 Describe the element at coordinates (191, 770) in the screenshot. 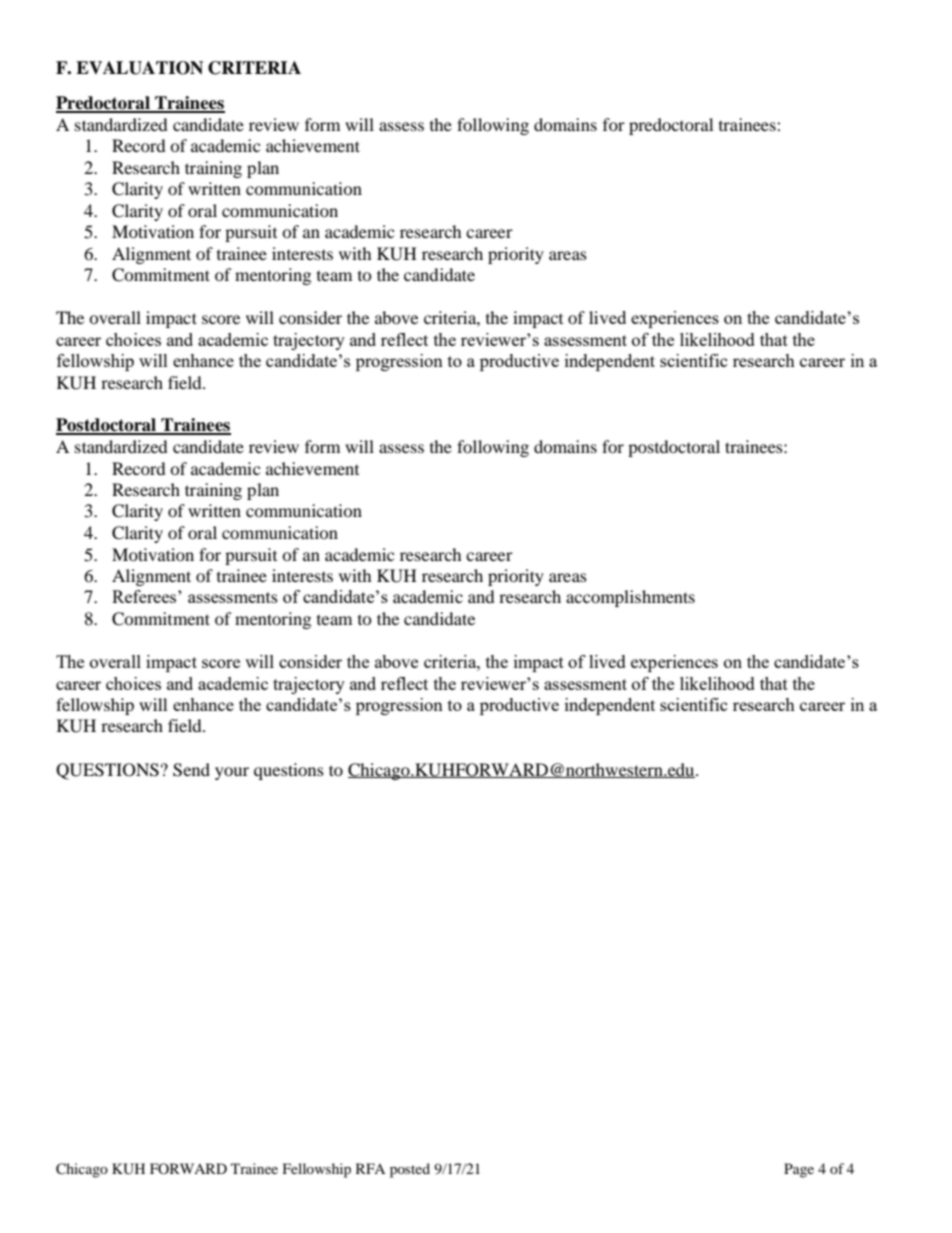

I see `Send` at that location.
